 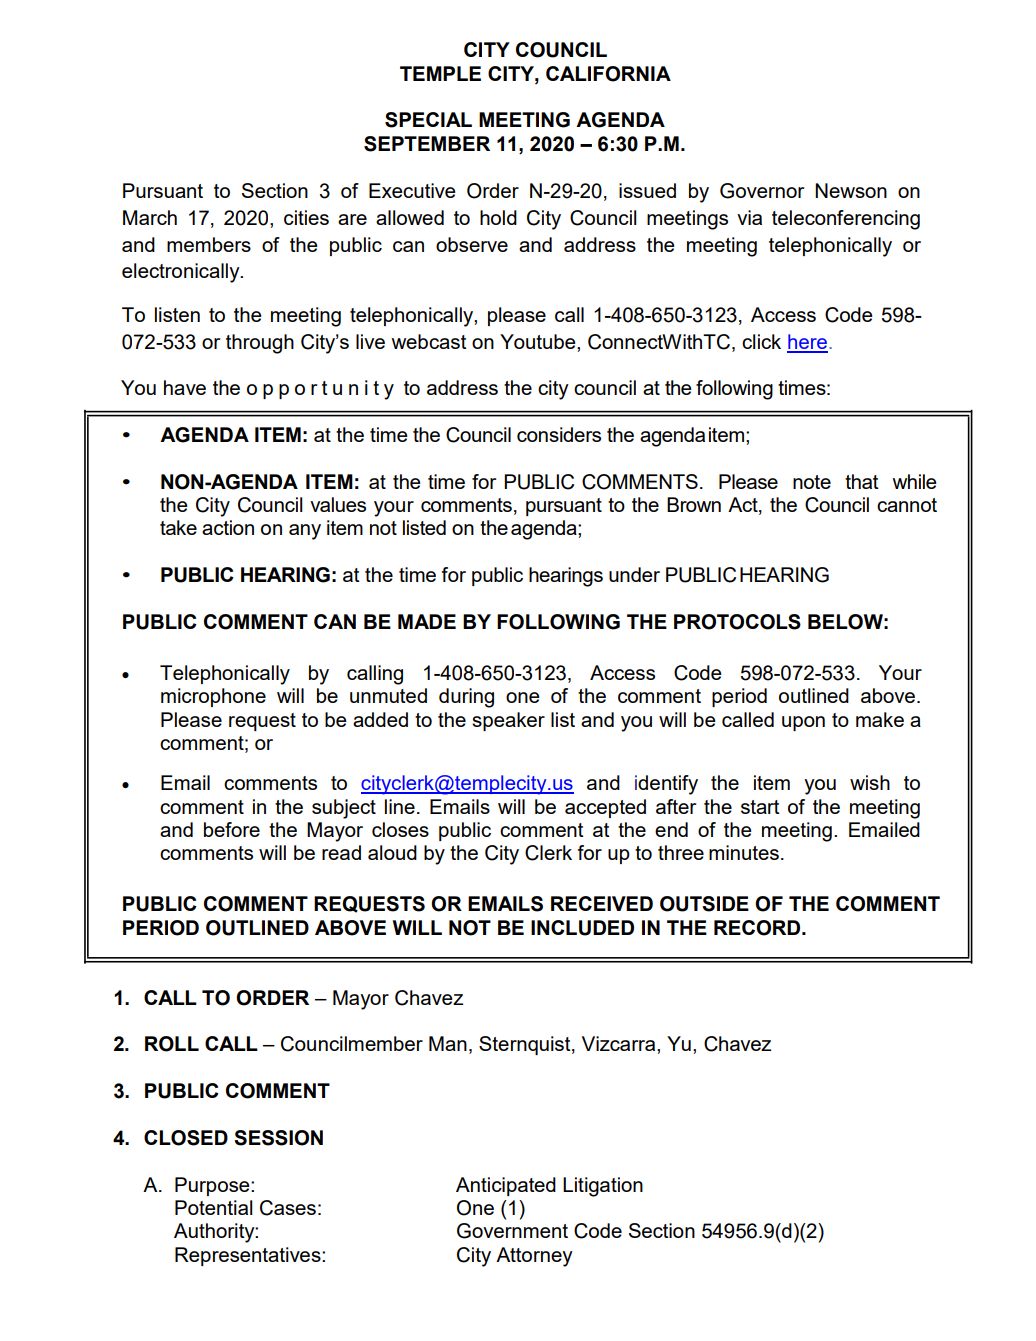 I want to click on upon, so click(x=803, y=723).
